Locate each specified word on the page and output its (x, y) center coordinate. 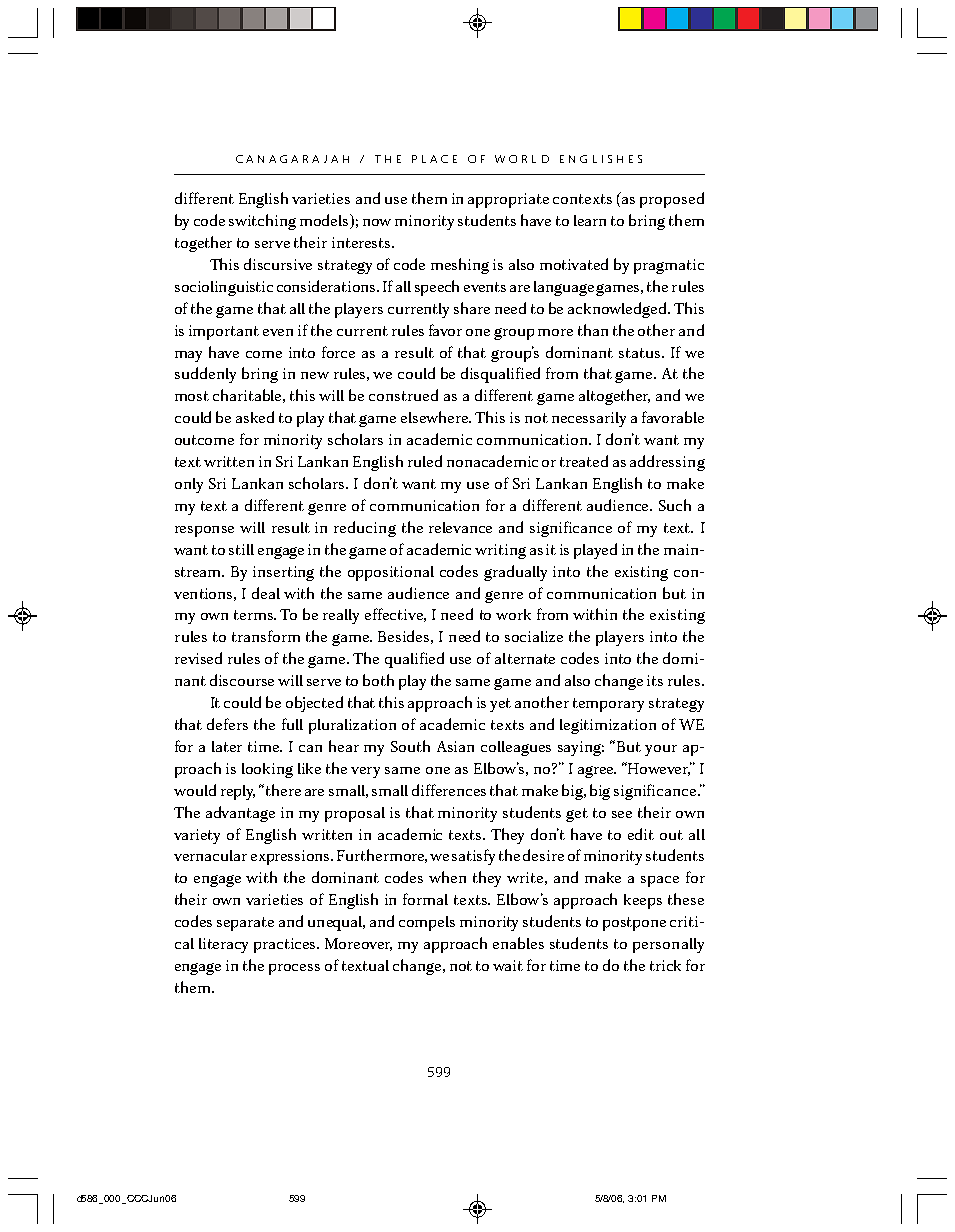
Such (675, 505)
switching (262, 222)
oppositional (391, 573)
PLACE (434, 159)
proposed (672, 200)
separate (245, 924)
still (241, 549)
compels (427, 923)
